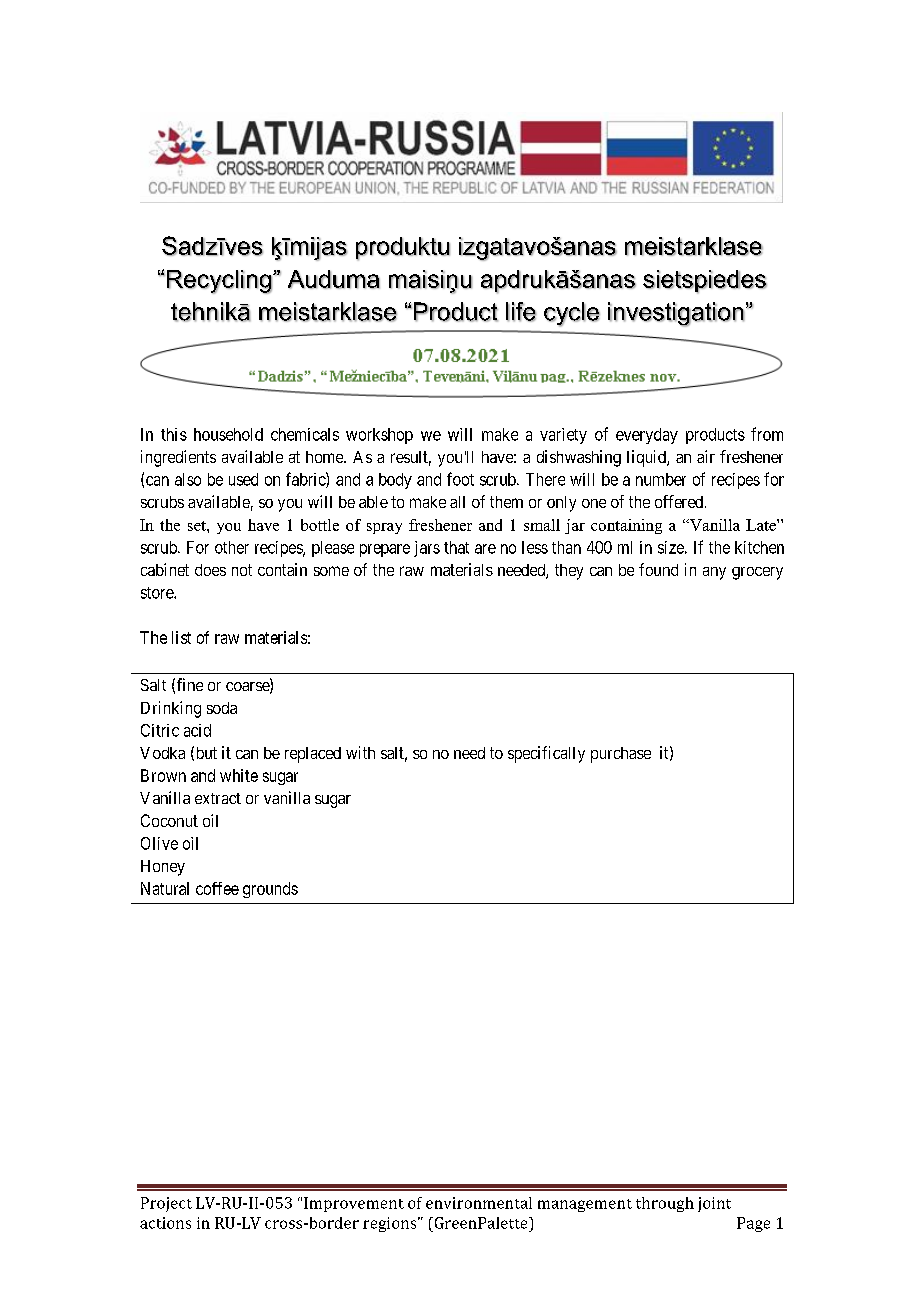 This screenshot has height=1308, width=924. What do you see at coordinates (479, 1203) in the screenshot?
I see `environmental` at bounding box center [479, 1203].
